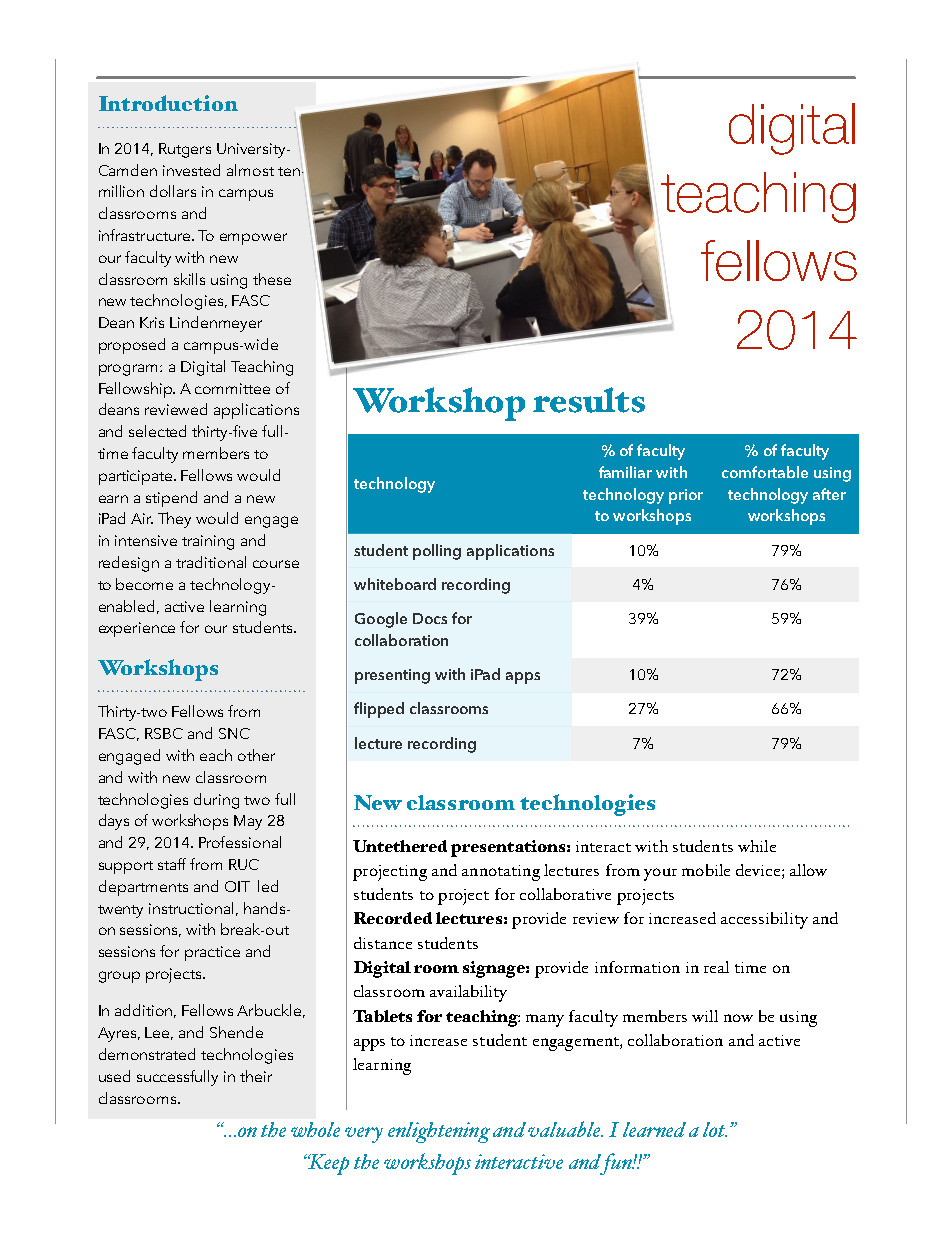 This document has width=952, height=1233. I want to click on enlightening, so click(439, 1132).
